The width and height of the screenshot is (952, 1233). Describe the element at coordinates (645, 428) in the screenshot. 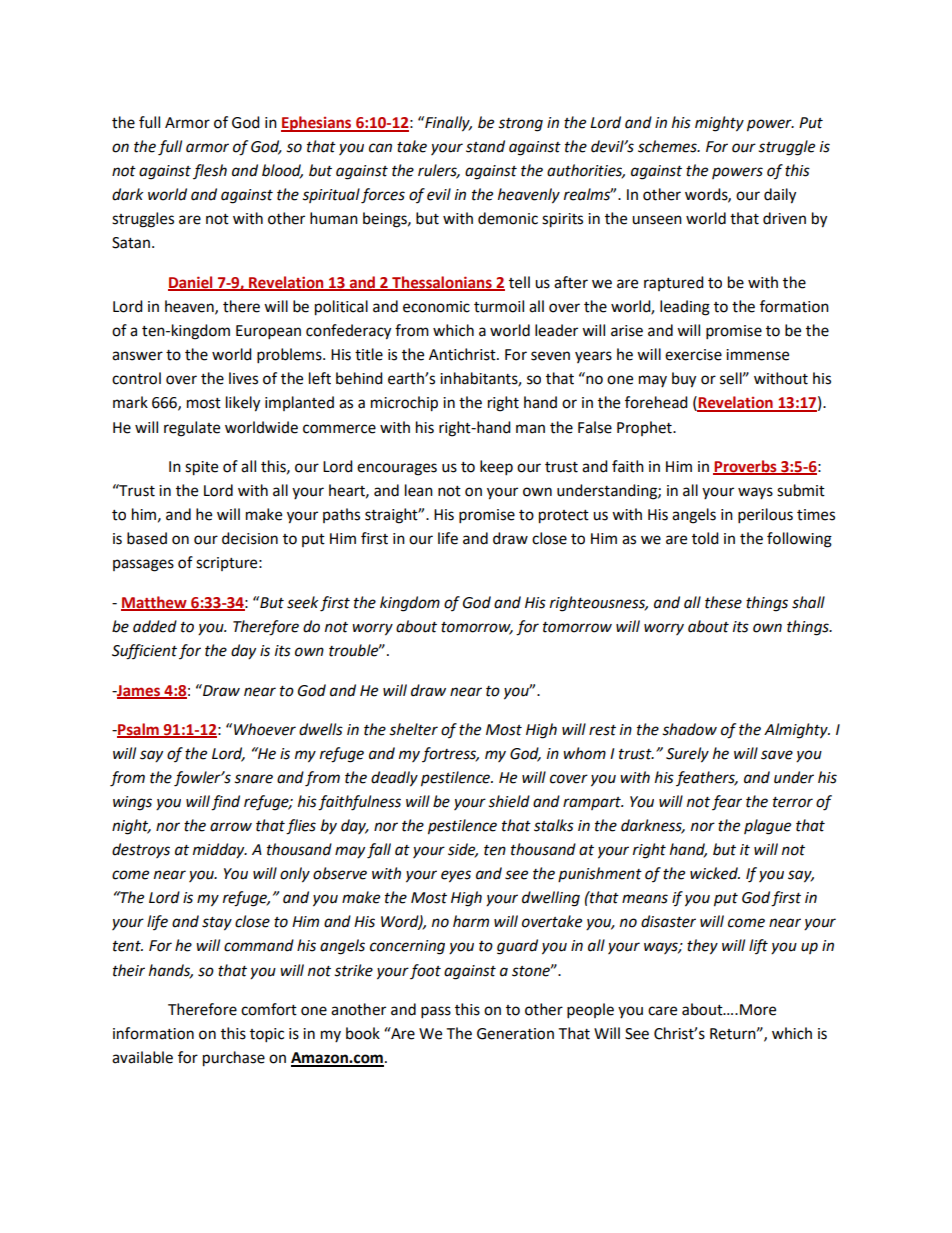

I see `Prophet` at that location.
